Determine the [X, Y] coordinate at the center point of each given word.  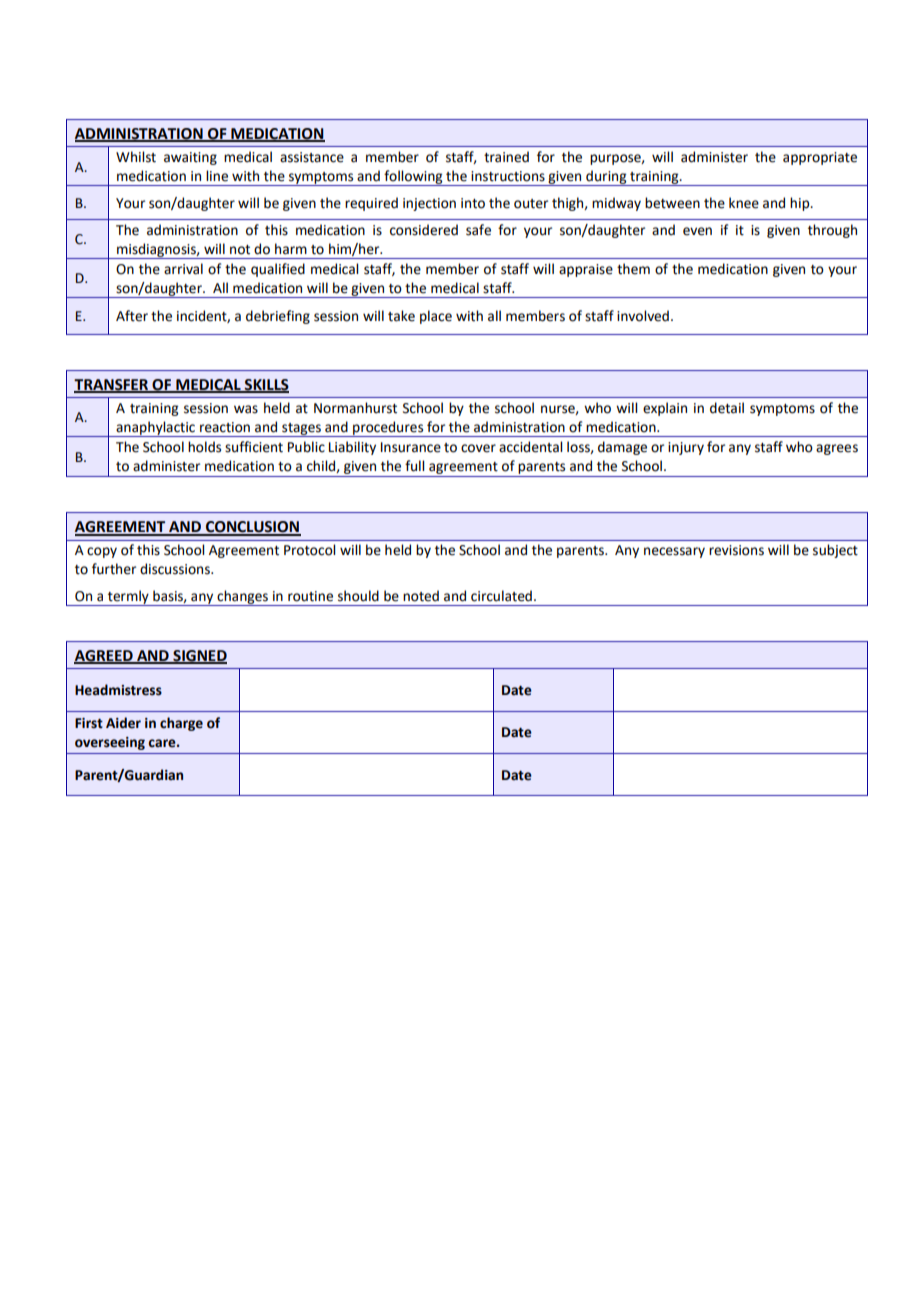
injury [686, 448]
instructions [508, 176]
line [217, 176]
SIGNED [199, 656]
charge [181, 724]
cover [478, 448]
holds [204, 447]
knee [744, 203]
